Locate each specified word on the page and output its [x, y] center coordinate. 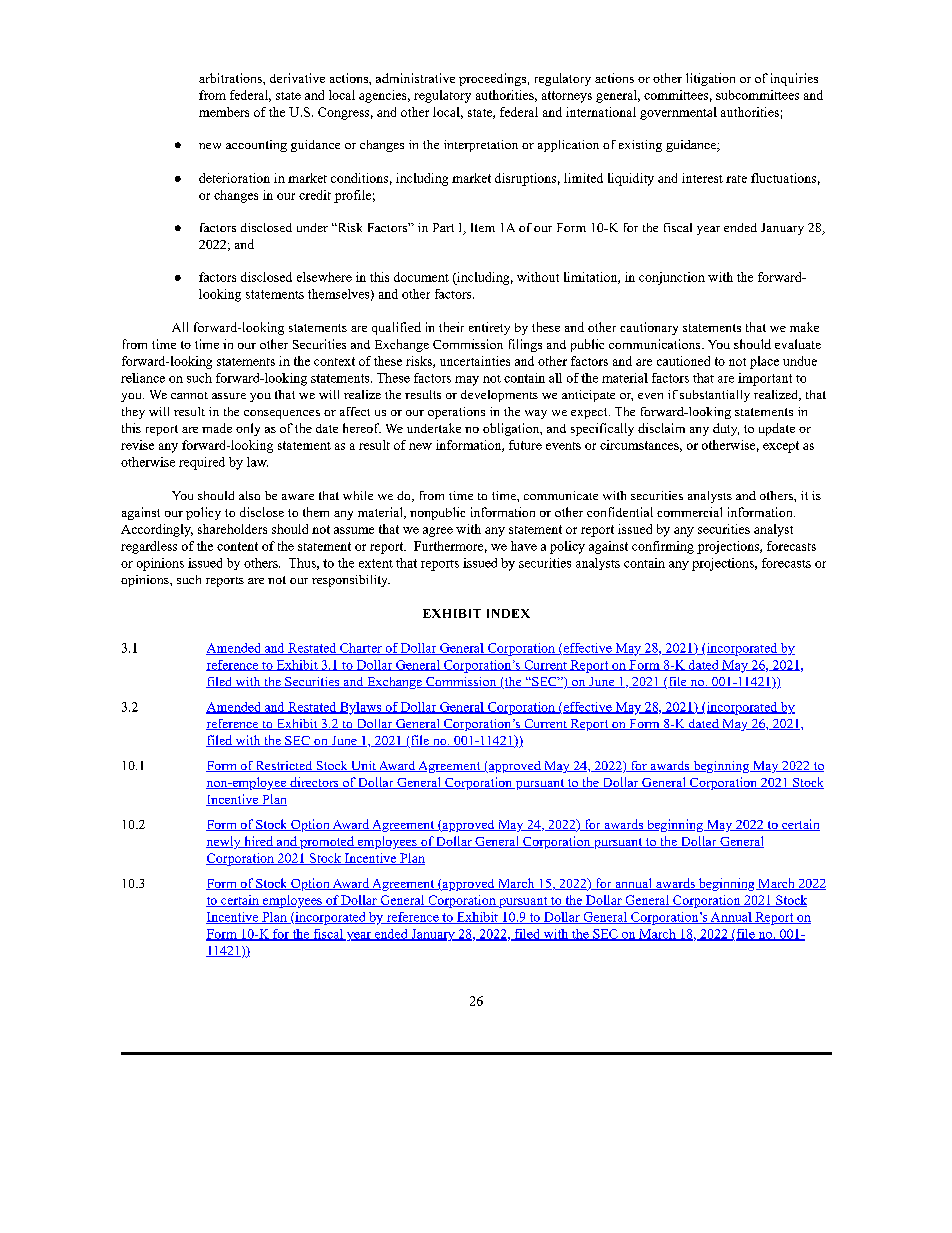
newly [224, 842]
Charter [361, 649]
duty [726, 429]
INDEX [508, 613]
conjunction [672, 278]
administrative [415, 78]
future [525, 445]
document [421, 277]
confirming [663, 547]
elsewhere [324, 277]
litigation [710, 79]
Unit [363, 766]
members [224, 112]
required [202, 463]
